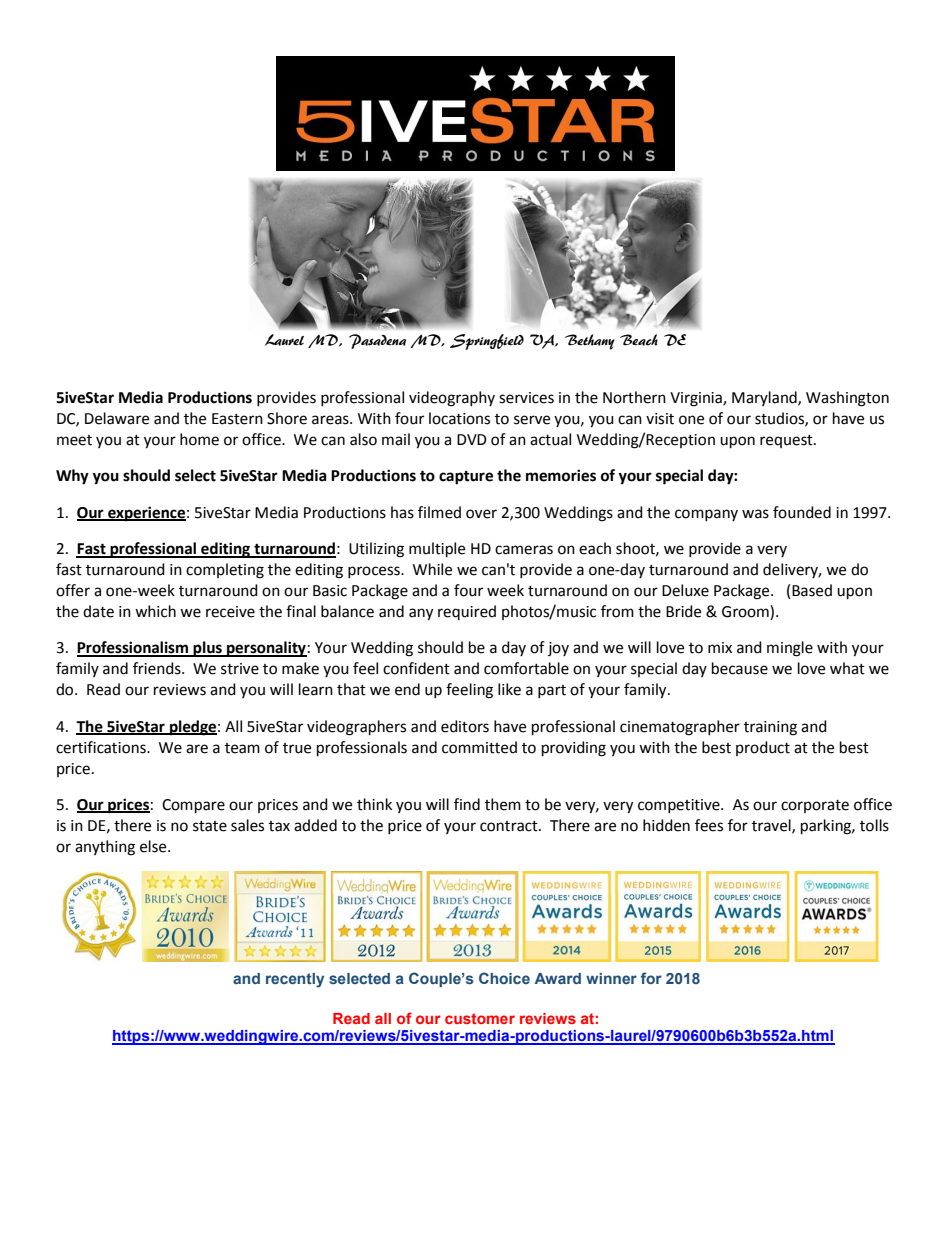  I want to click on over, so click(481, 514).
